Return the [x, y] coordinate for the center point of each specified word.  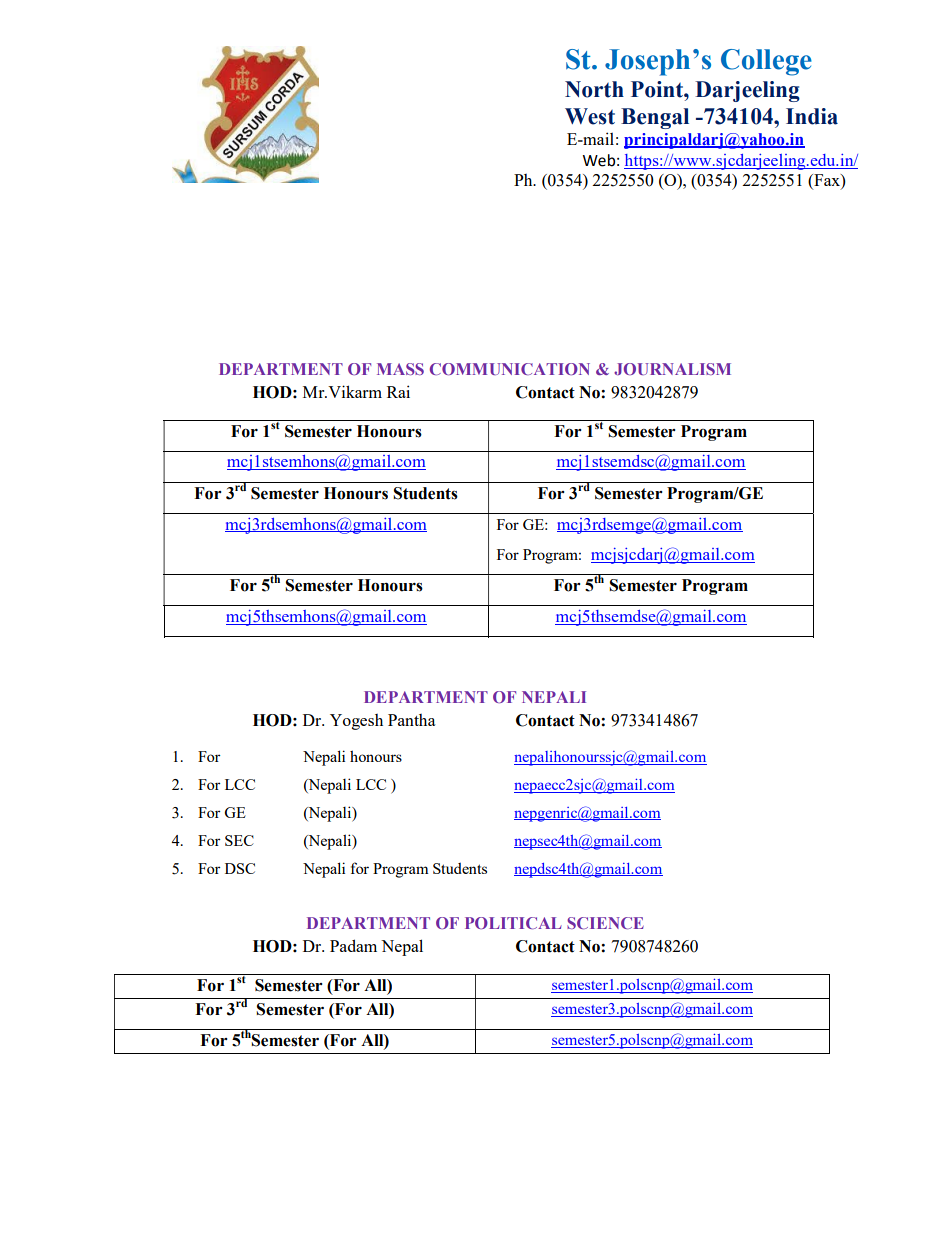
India [812, 116]
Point [658, 89]
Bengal [655, 118]
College [766, 62]
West [590, 116]
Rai [398, 391]
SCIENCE [605, 923]
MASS [400, 369]
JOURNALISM [672, 369]
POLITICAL [513, 923]
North [594, 89]
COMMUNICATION [510, 369]
